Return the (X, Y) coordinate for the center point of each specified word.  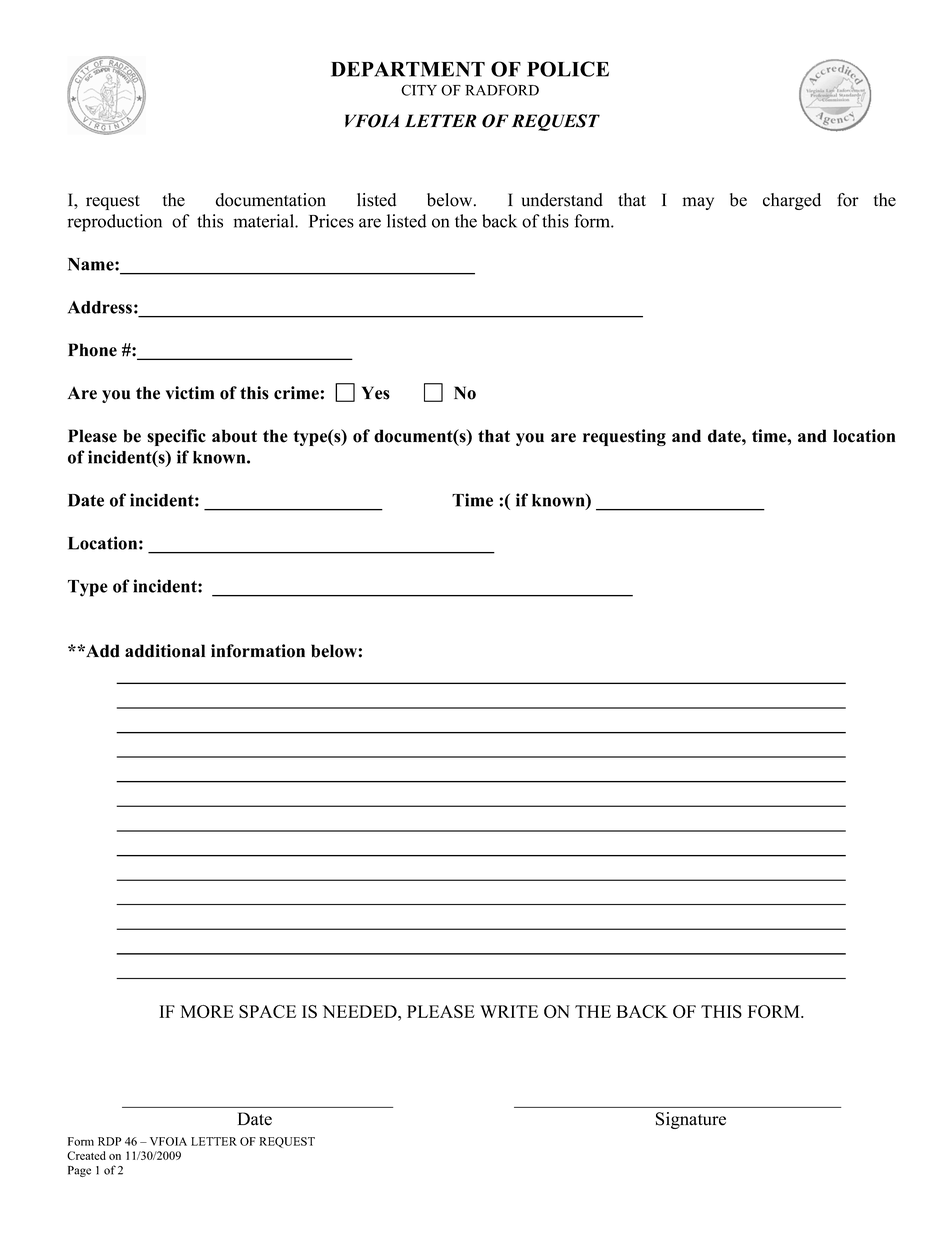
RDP (110, 1141)
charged (792, 201)
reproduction (114, 223)
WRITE (509, 1011)
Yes (376, 393)
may (698, 203)
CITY (419, 90)
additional (165, 651)
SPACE (267, 1011)
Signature (691, 1120)
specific (176, 437)
